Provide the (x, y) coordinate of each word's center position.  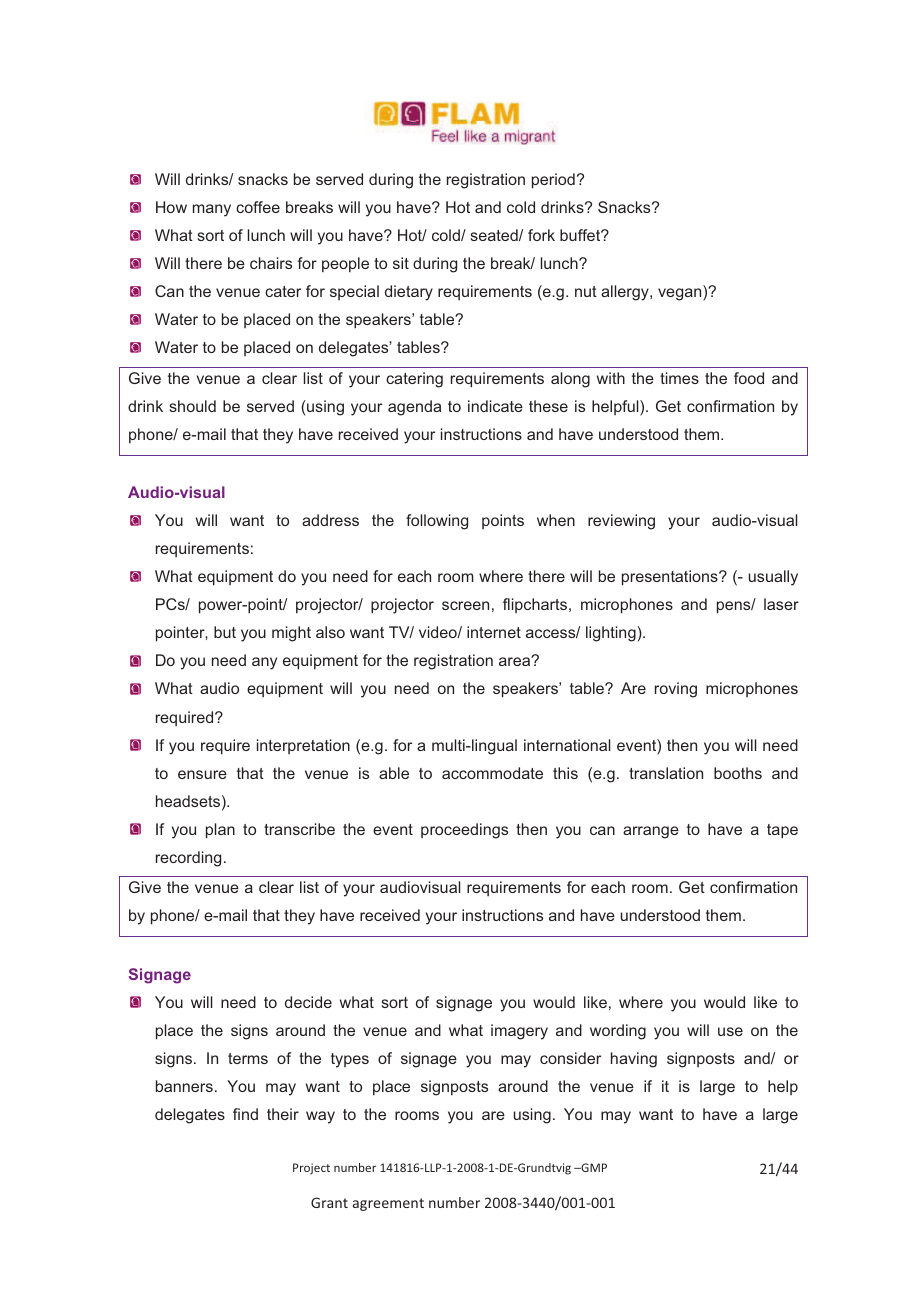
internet (494, 632)
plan (220, 831)
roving (676, 690)
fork (541, 235)
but (225, 632)
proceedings (464, 831)
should (192, 406)
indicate (495, 406)
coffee (258, 207)
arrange (651, 832)
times (679, 378)
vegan (681, 294)
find (245, 1114)
